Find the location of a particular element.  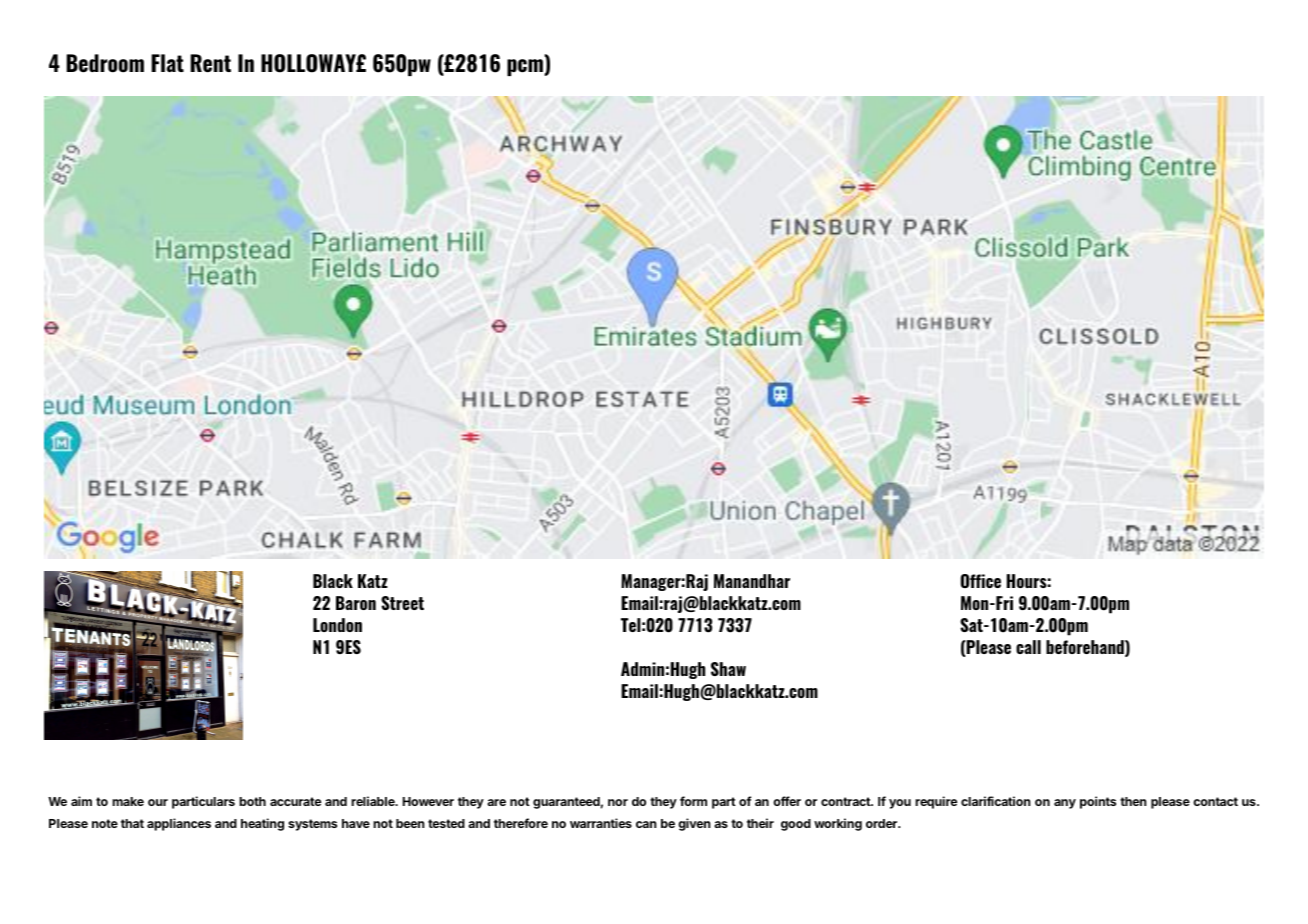

nor is located at coordinates (618, 802).
